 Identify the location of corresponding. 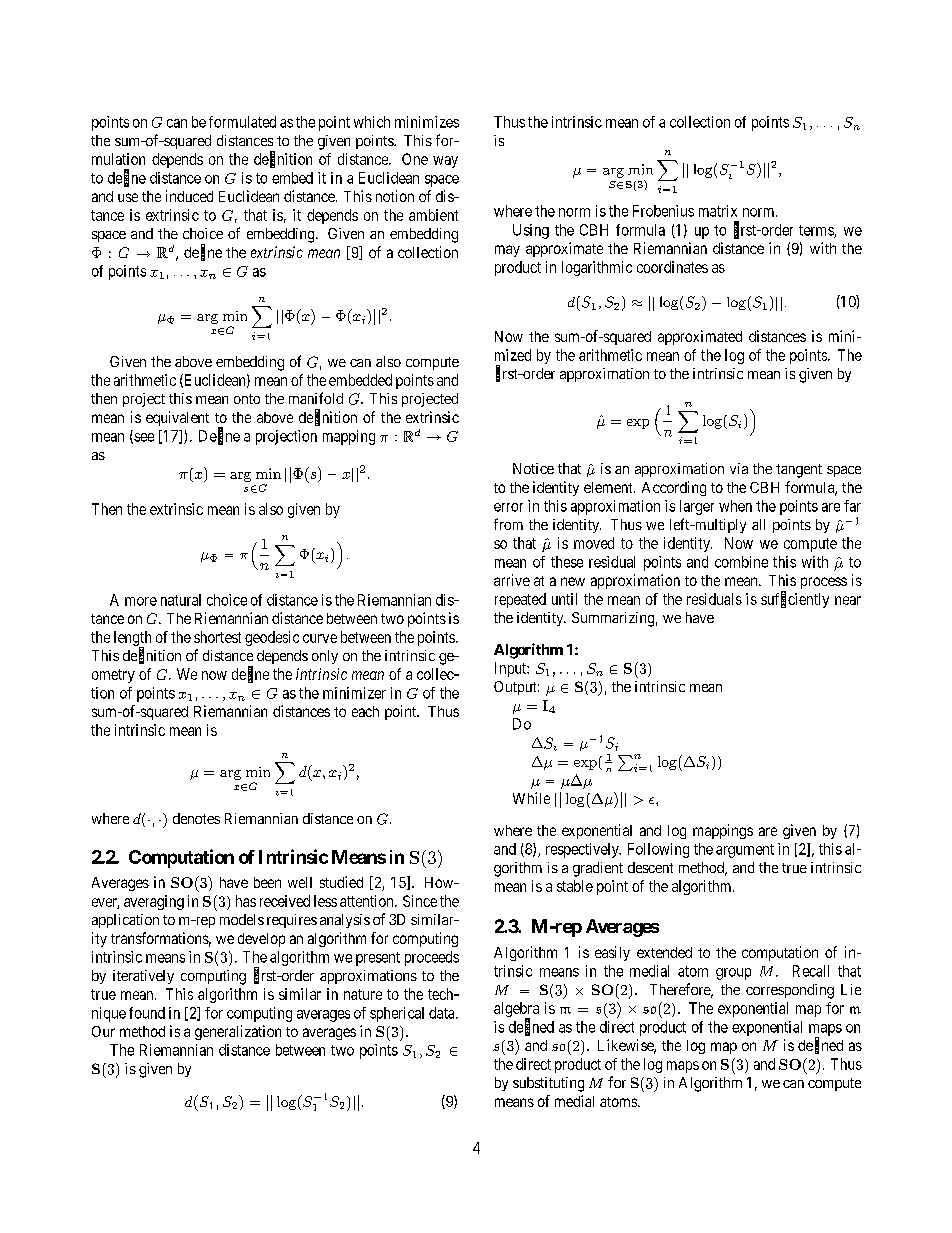
(790, 991).
